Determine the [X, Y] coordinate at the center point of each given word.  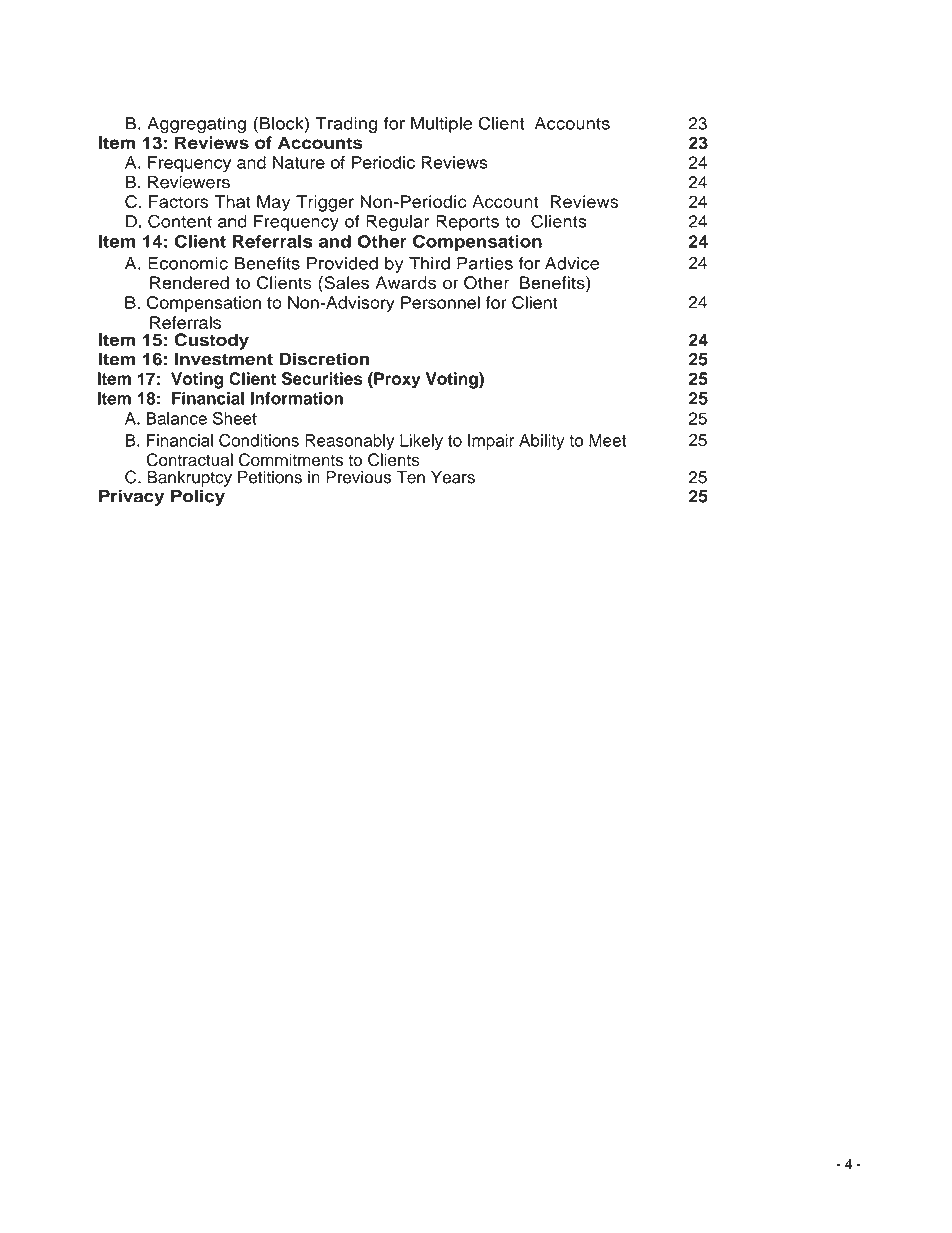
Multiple [441, 125]
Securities [322, 378]
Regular [397, 223]
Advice [572, 263]
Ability [542, 442]
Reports [467, 223]
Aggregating [196, 125]
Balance [176, 418]
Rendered [189, 282]
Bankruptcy [189, 479]
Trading [346, 125]
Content [180, 221]
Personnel [440, 302]
